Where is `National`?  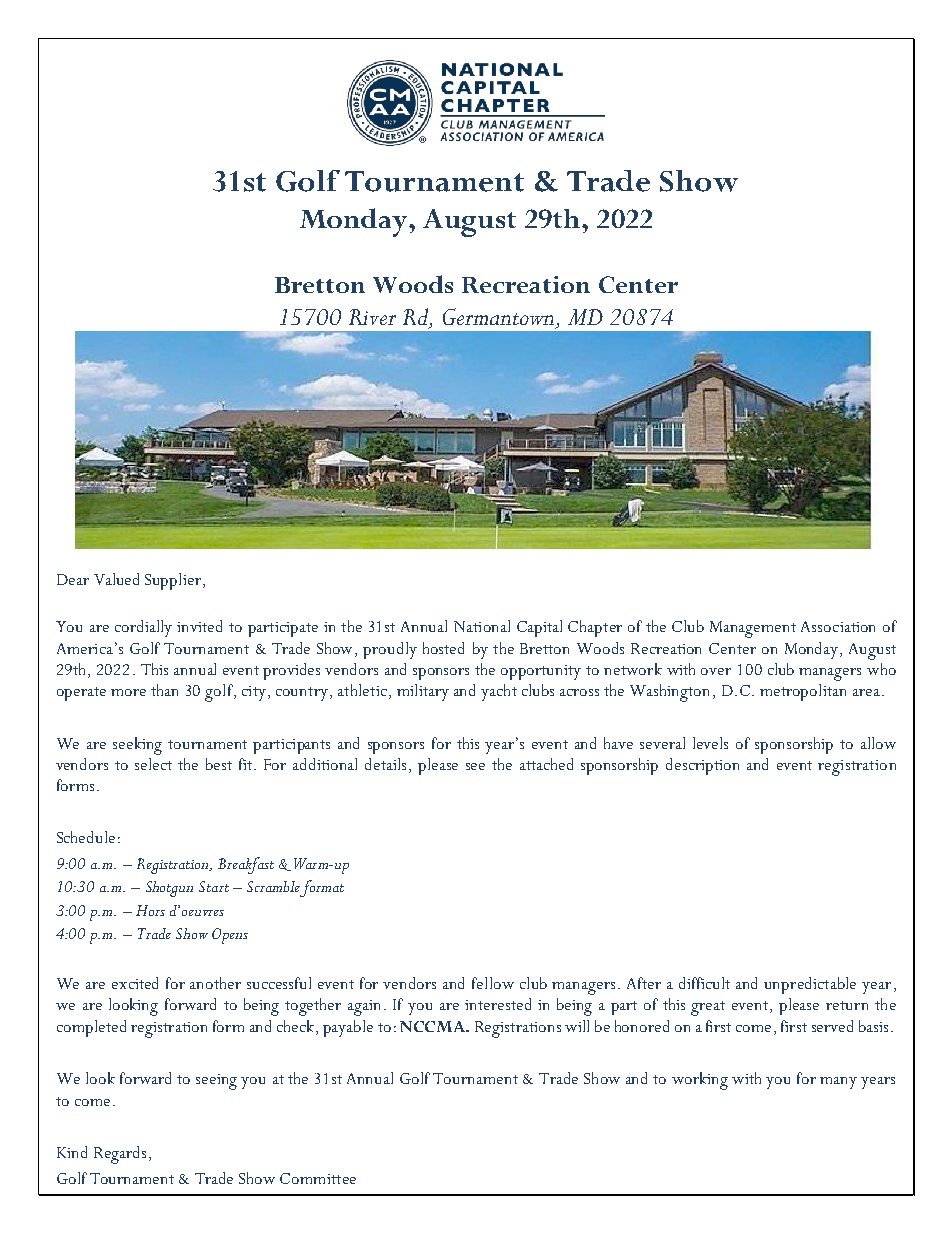 National is located at coordinates (482, 626).
